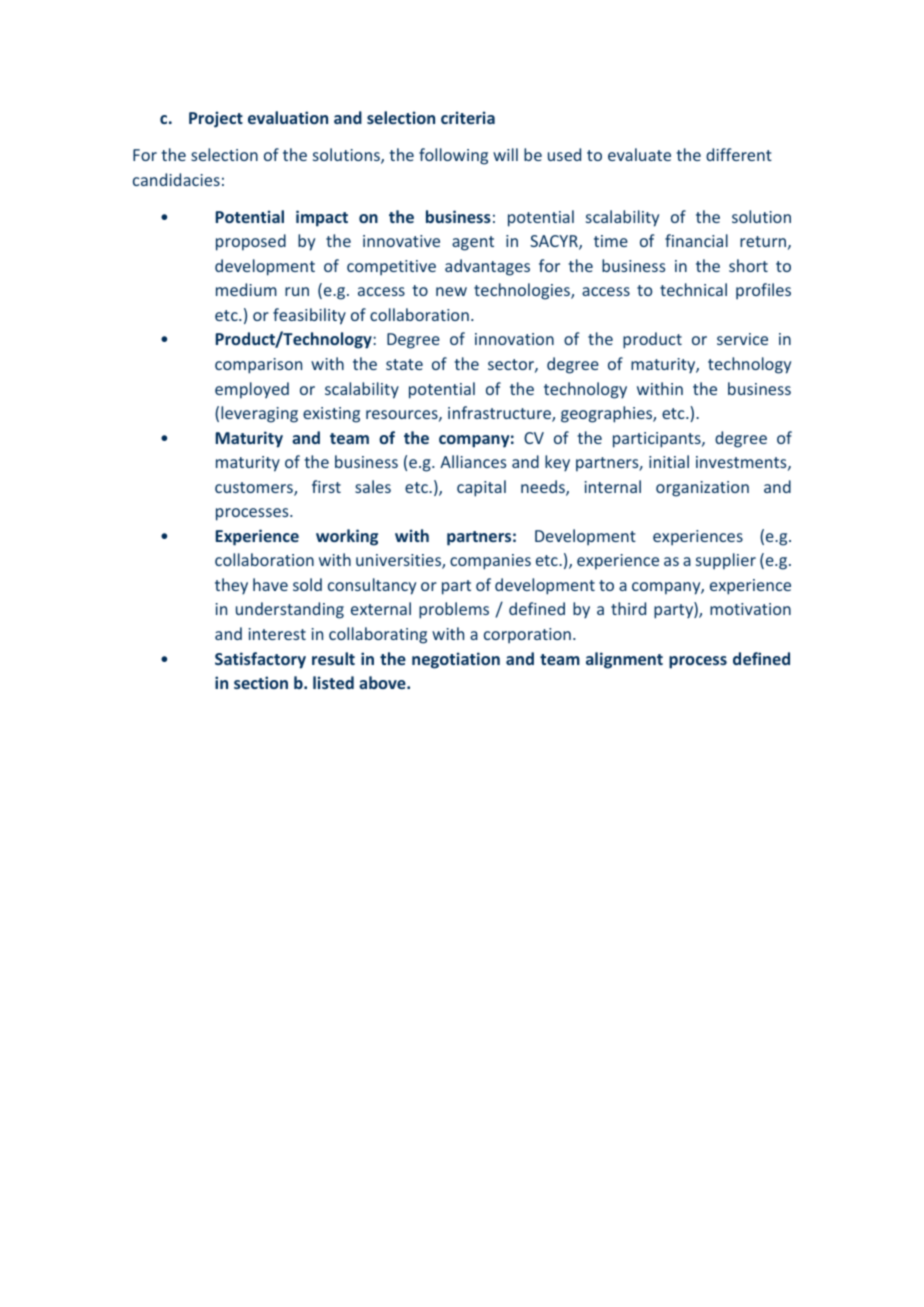 The image size is (924, 1307). What do you see at coordinates (260, 660) in the document?
I see `Satisfactory` at bounding box center [260, 660].
